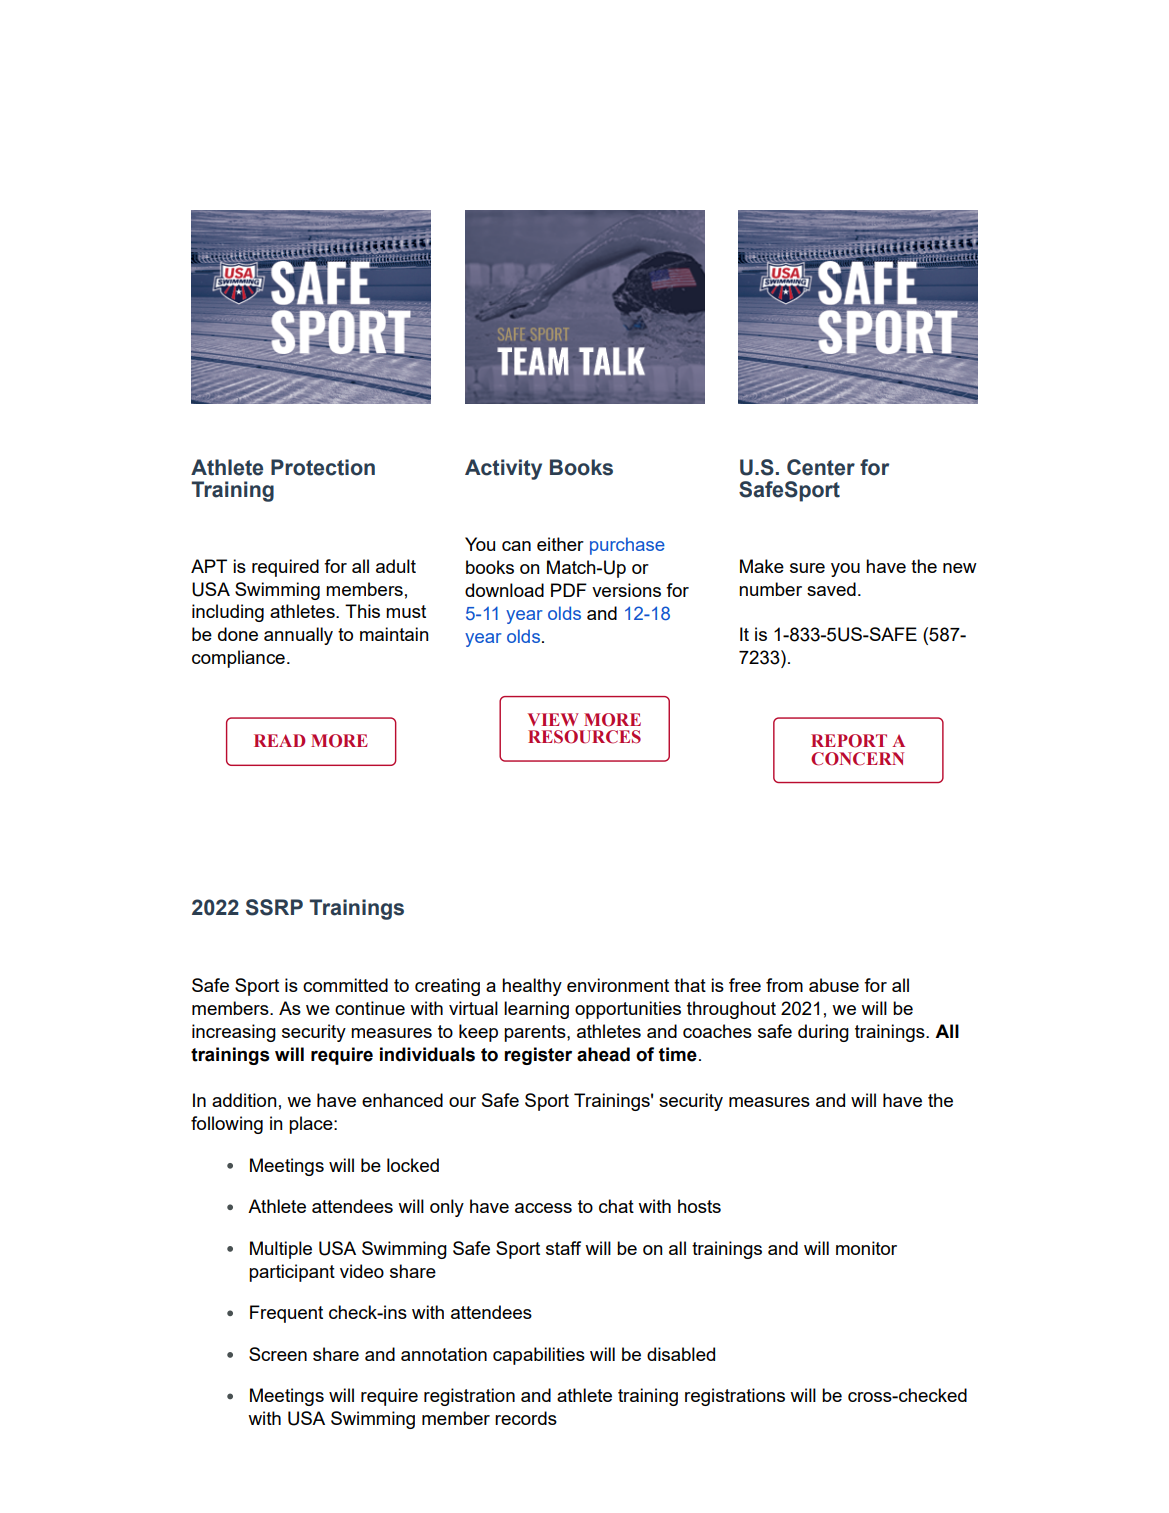  What do you see at coordinates (857, 759) in the screenshot?
I see `CONCERN` at bounding box center [857, 759].
